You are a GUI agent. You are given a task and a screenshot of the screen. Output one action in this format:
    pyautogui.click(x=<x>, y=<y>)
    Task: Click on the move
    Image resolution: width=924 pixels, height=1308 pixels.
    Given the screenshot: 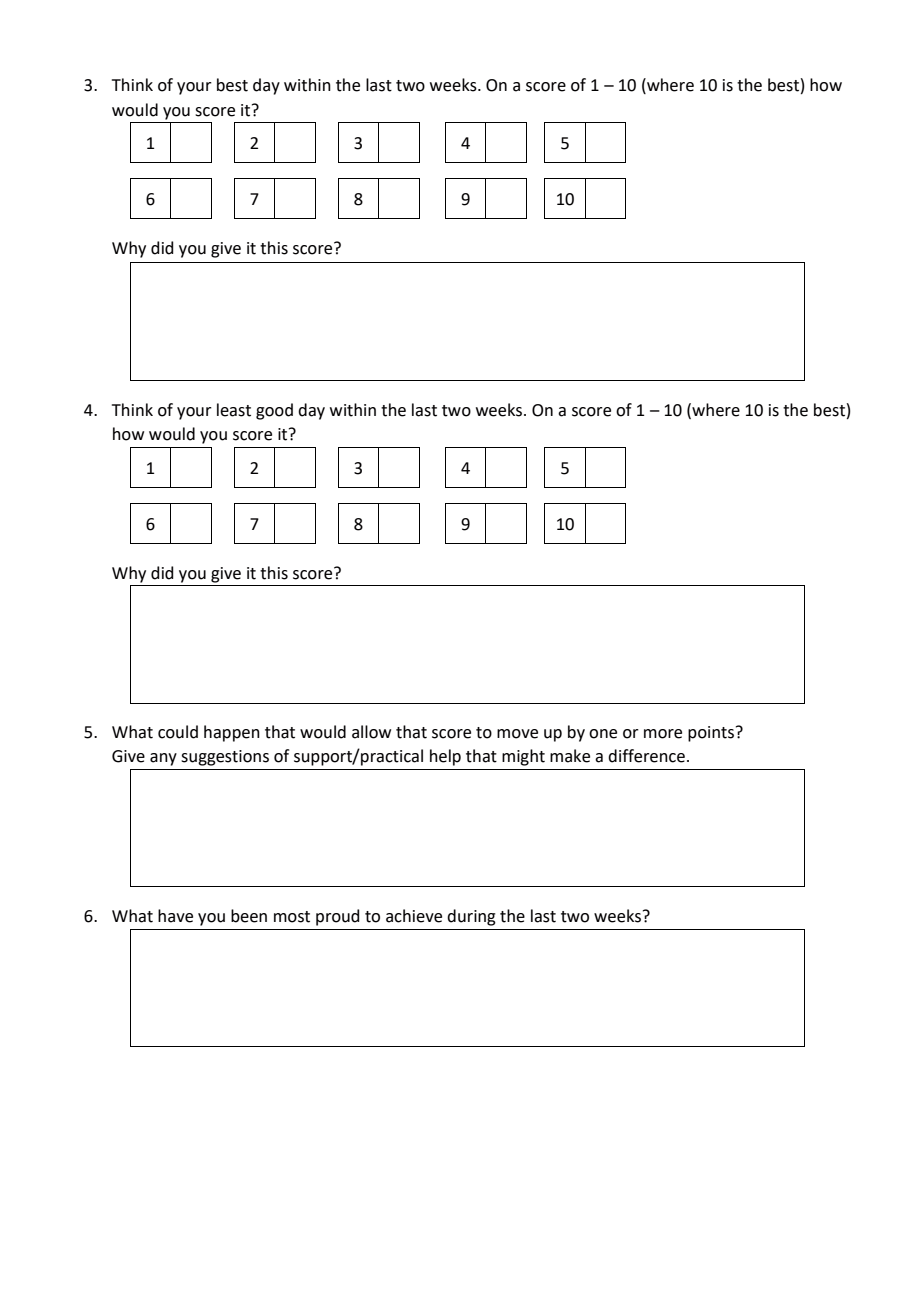 What is the action you would take?
    pyautogui.click(x=517, y=734)
